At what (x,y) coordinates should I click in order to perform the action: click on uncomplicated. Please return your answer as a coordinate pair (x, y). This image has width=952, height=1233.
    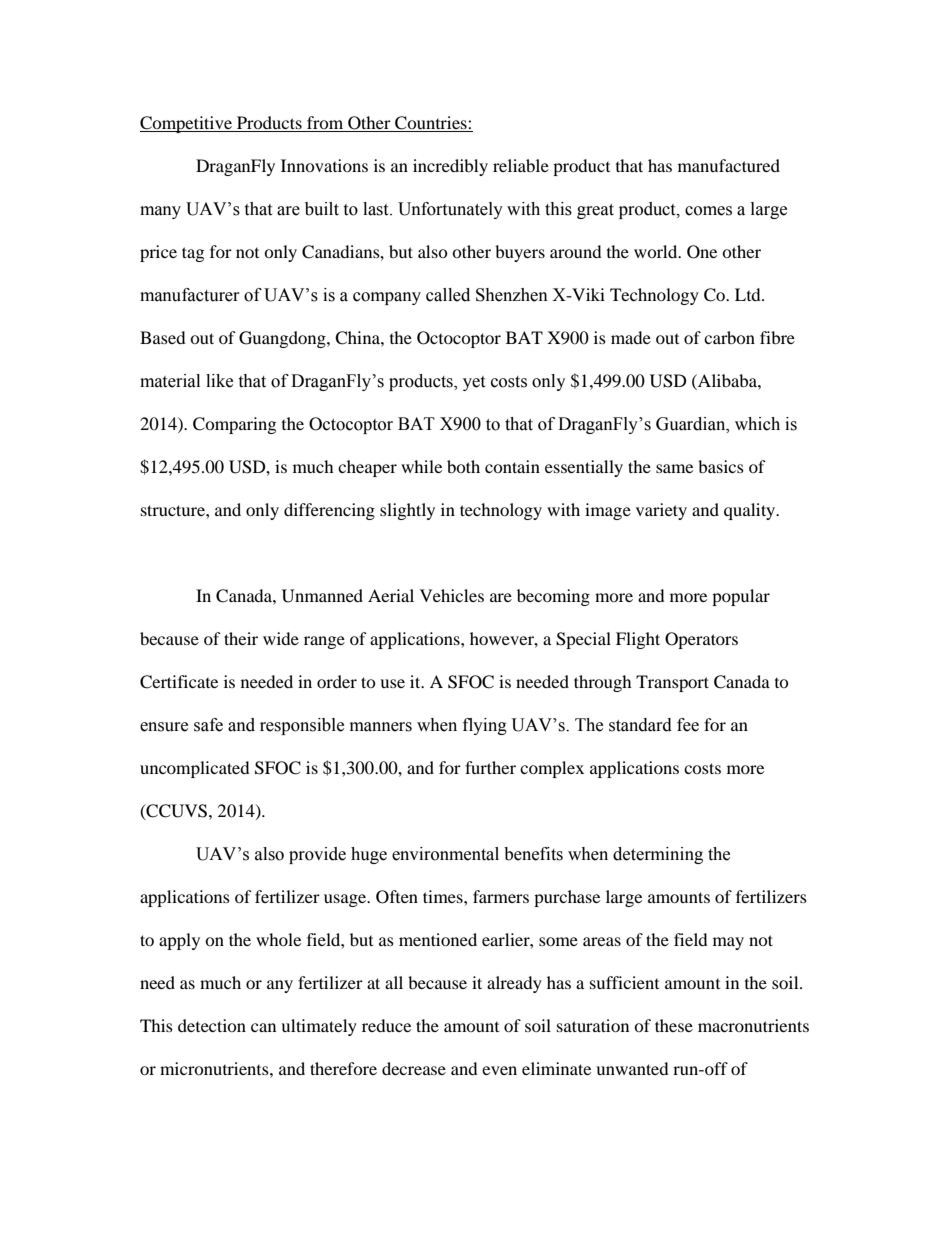
    Looking at the image, I should click on (195, 769).
